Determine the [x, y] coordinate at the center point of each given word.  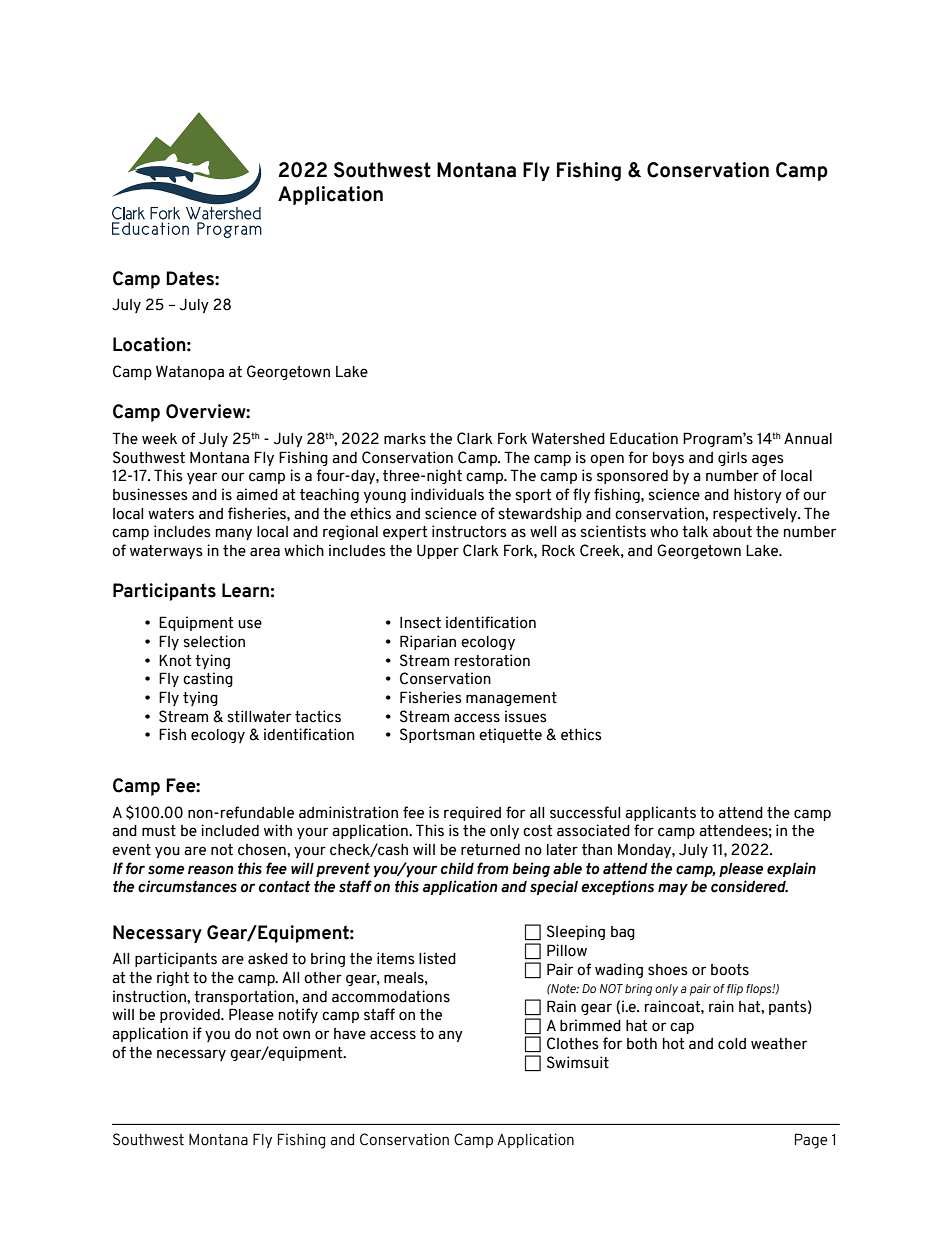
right [173, 978]
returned [490, 850]
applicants [660, 813]
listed [437, 958]
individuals [447, 494]
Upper [438, 552]
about [732, 532]
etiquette [510, 735]
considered [749, 886]
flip [735, 990]
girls [732, 458]
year [202, 478]
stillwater [259, 716]
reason [211, 870]
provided [191, 1015]
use [250, 624]
